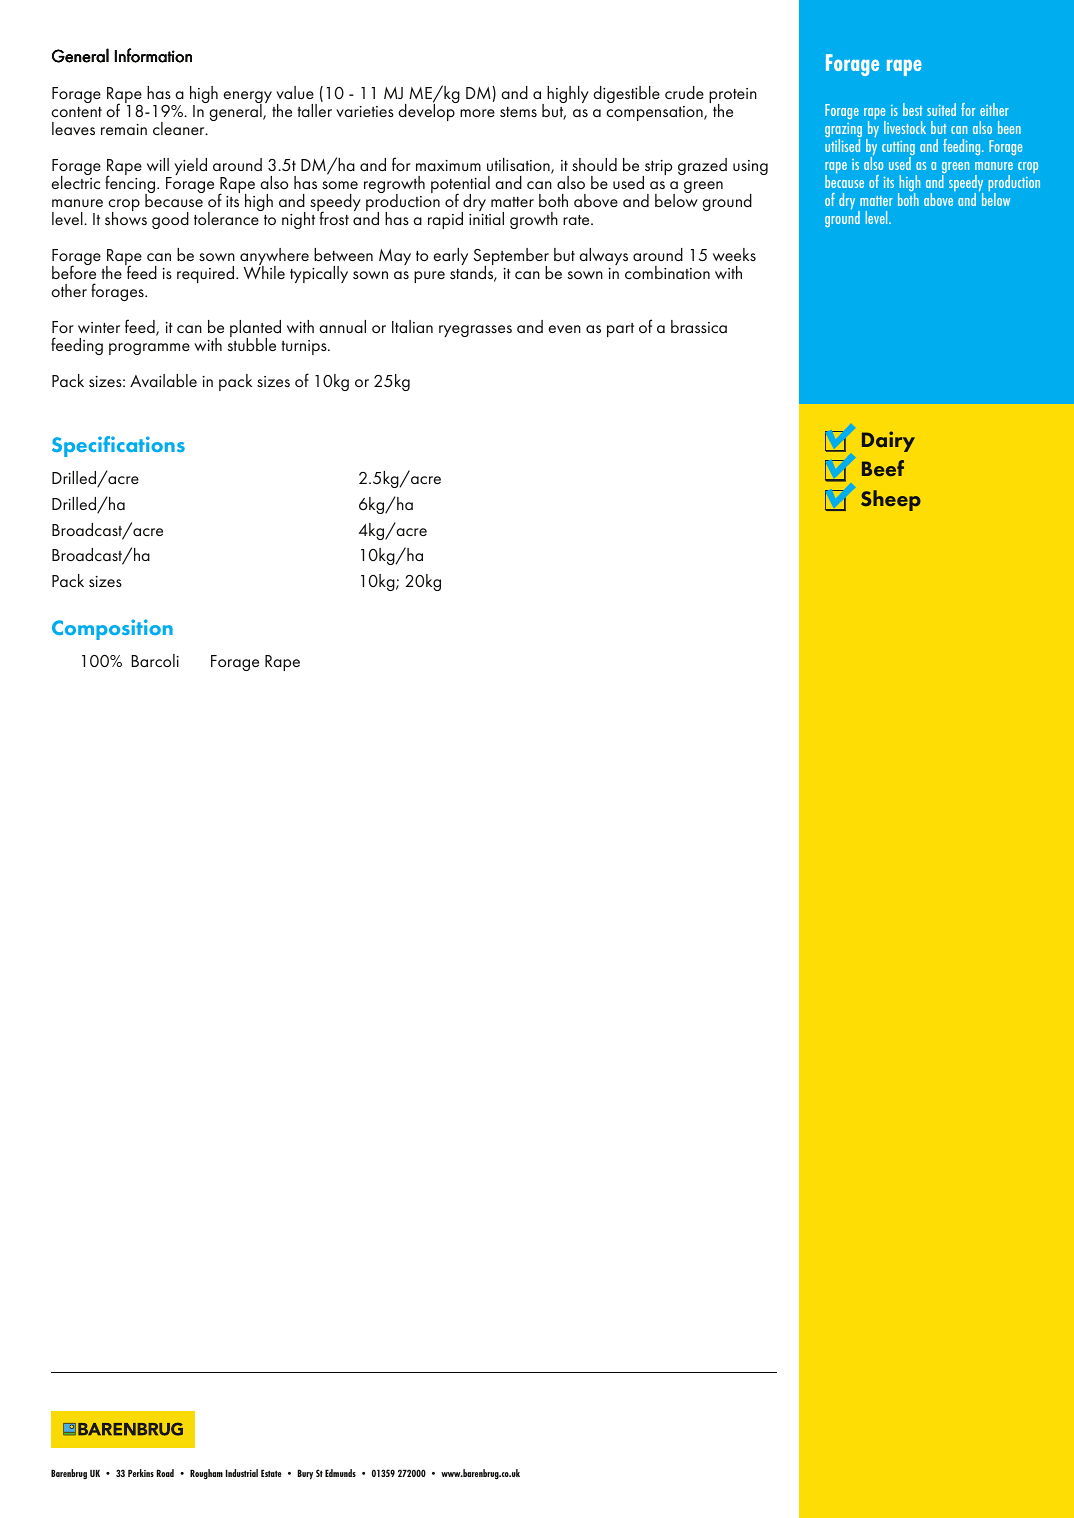 The width and height of the document is (1074, 1518). I want to click on cleaner, so click(180, 128).
